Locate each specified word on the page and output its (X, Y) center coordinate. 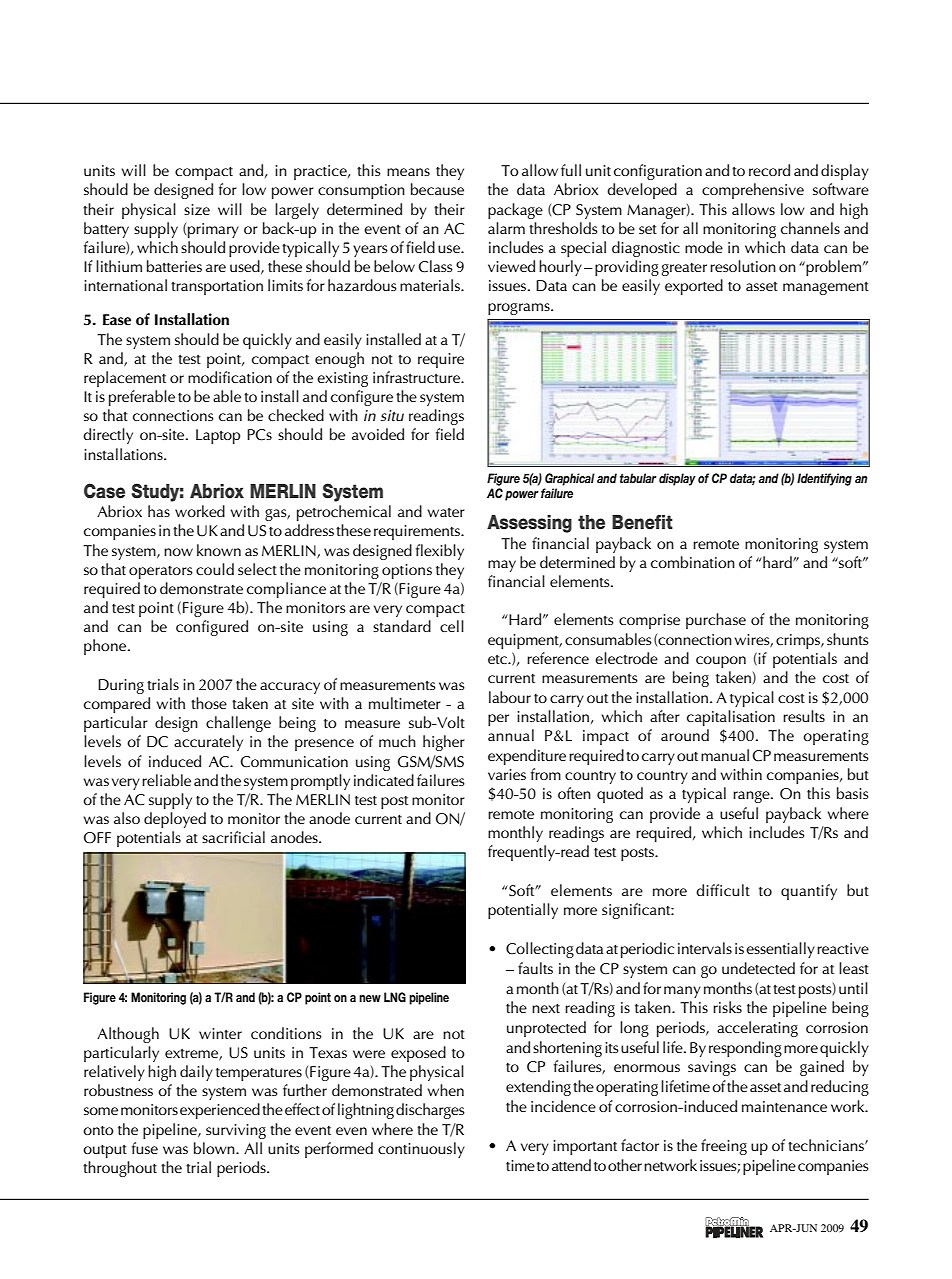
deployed (175, 820)
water (446, 512)
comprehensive (753, 191)
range (752, 797)
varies (507, 774)
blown (215, 1148)
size (197, 209)
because (437, 189)
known (219, 550)
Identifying (824, 479)
